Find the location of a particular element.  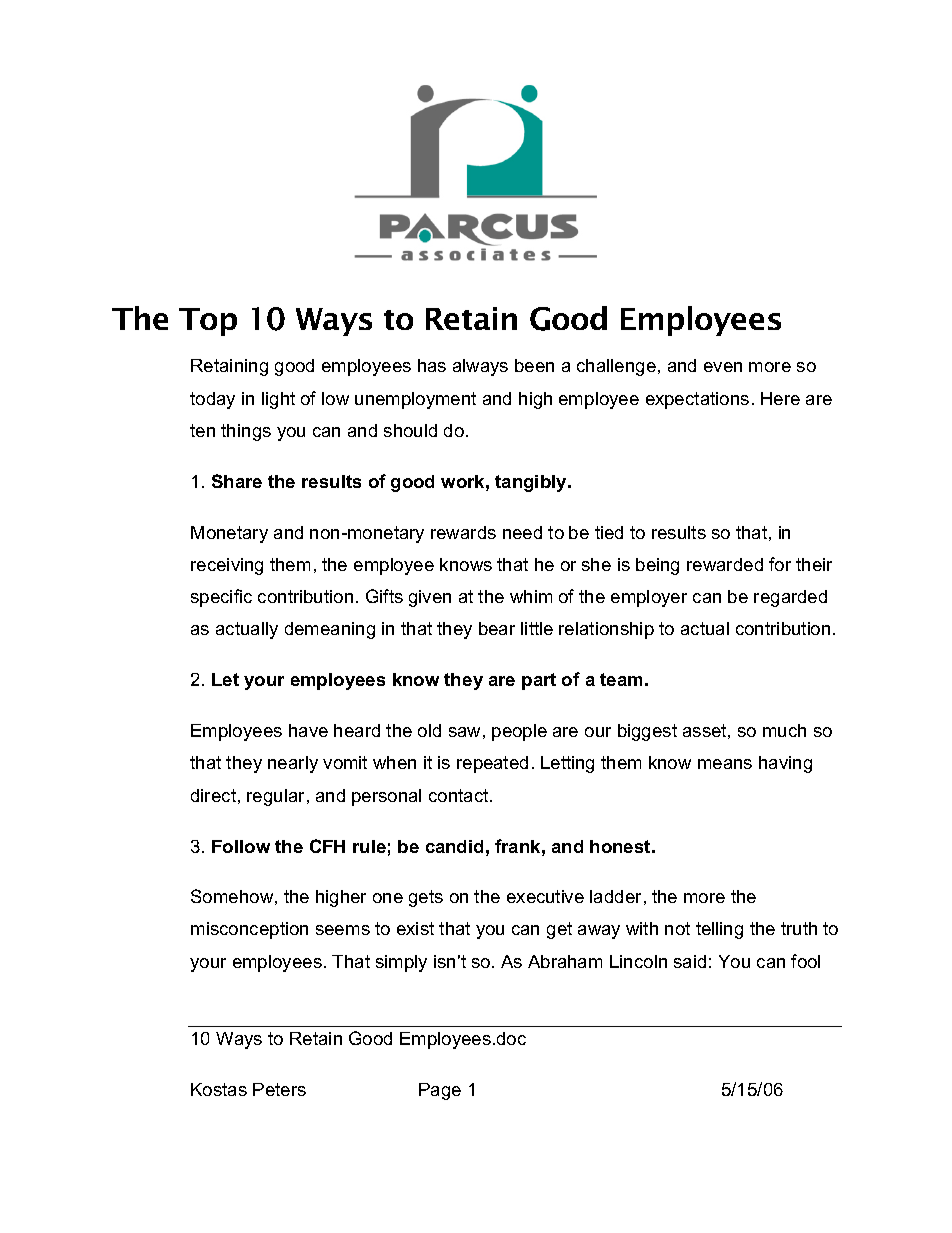

Peters is located at coordinates (279, 1089).
